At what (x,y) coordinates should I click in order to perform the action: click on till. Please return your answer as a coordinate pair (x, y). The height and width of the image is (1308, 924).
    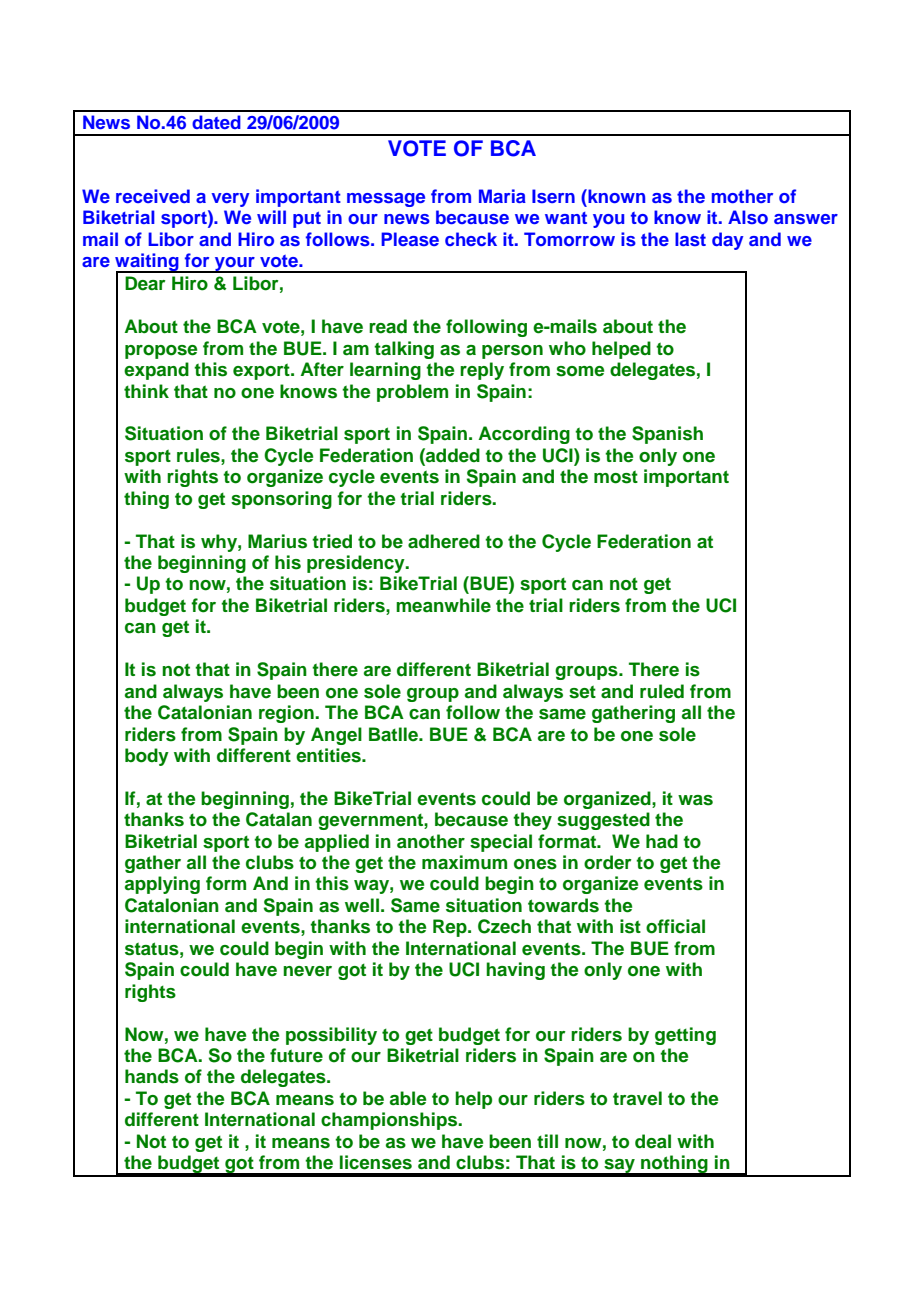
    Looking at the image, I should click on (547, 1141).
